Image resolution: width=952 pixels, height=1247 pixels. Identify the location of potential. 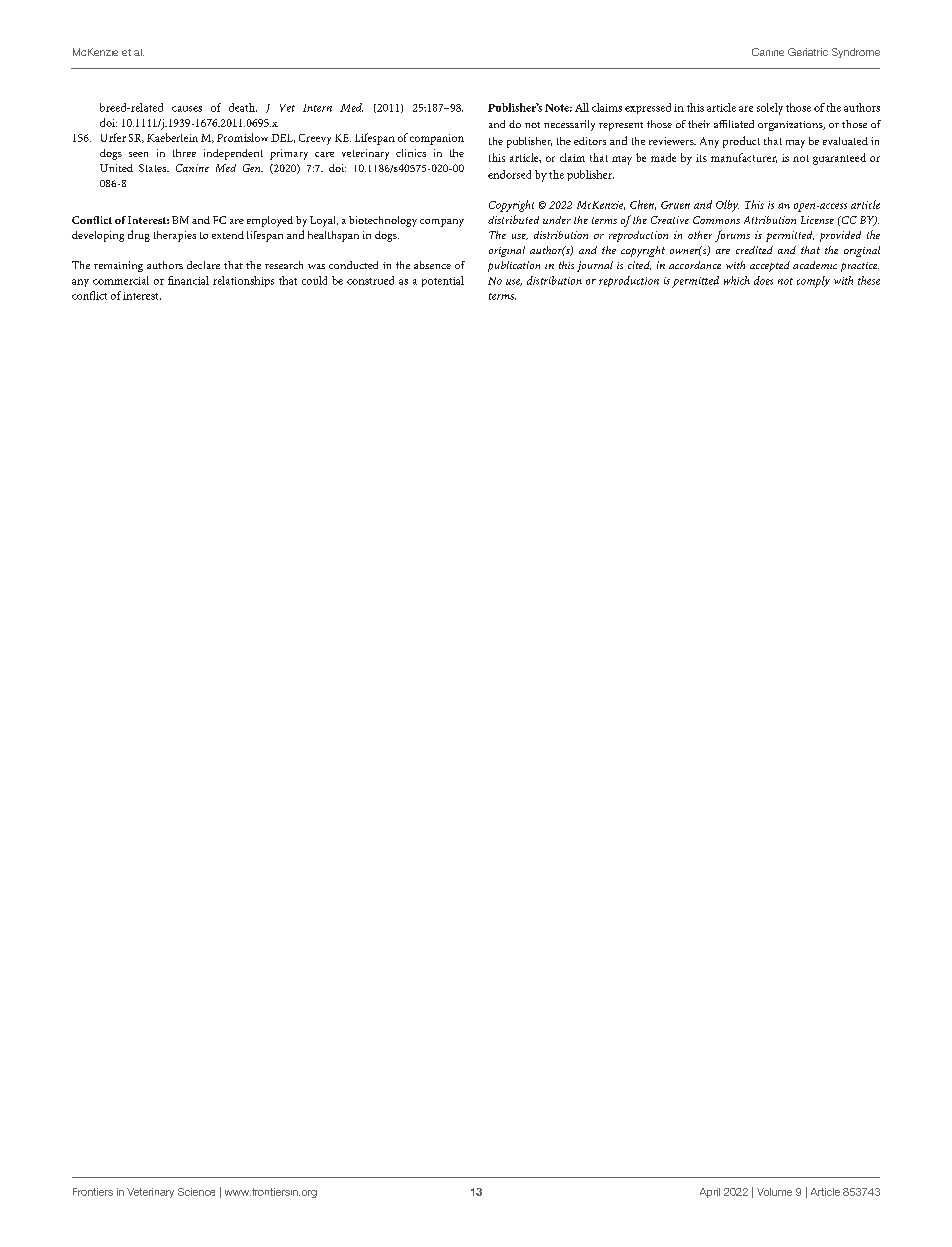
(443, 281).
